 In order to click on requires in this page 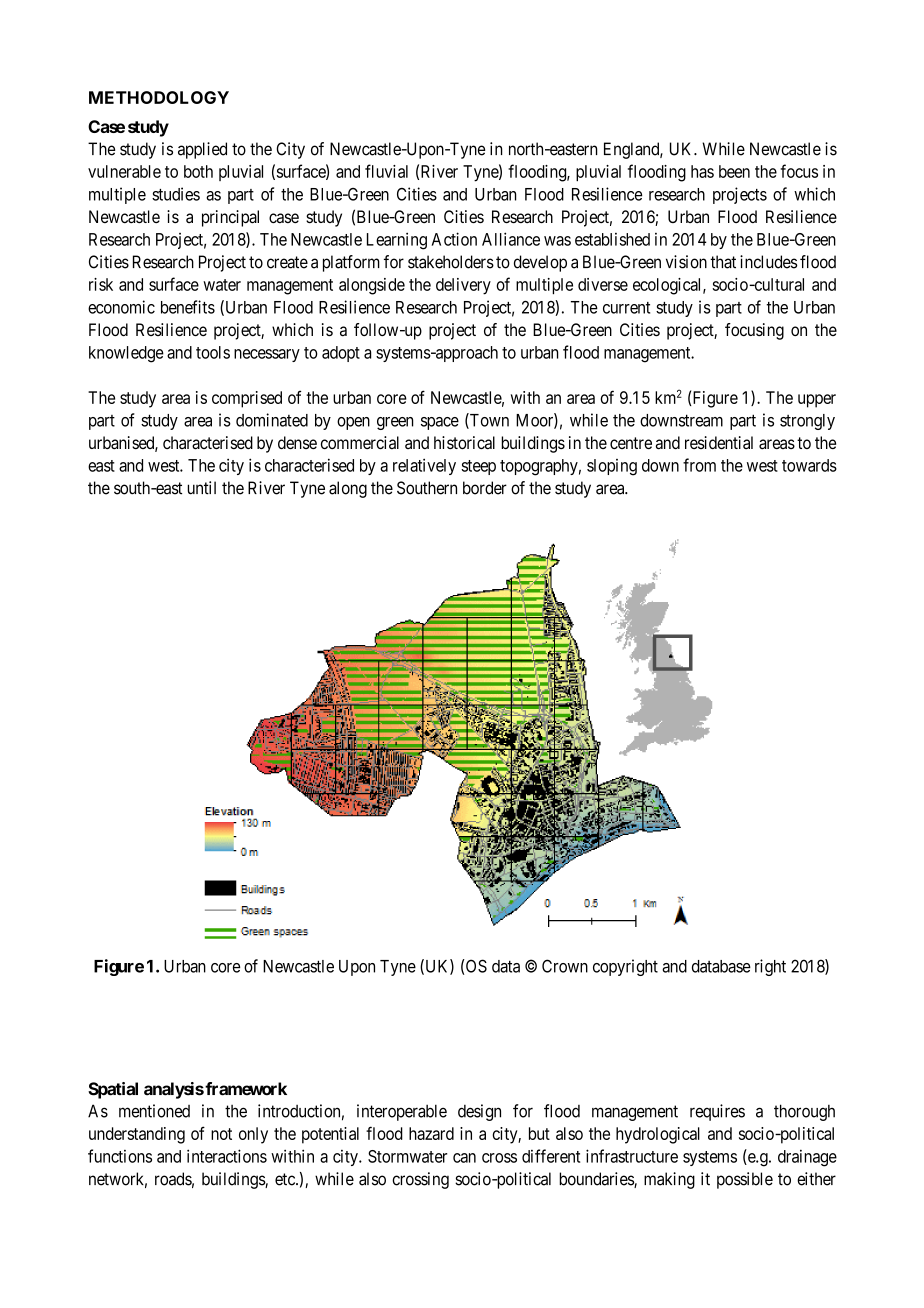, I will do `click(717, 1112)`.
